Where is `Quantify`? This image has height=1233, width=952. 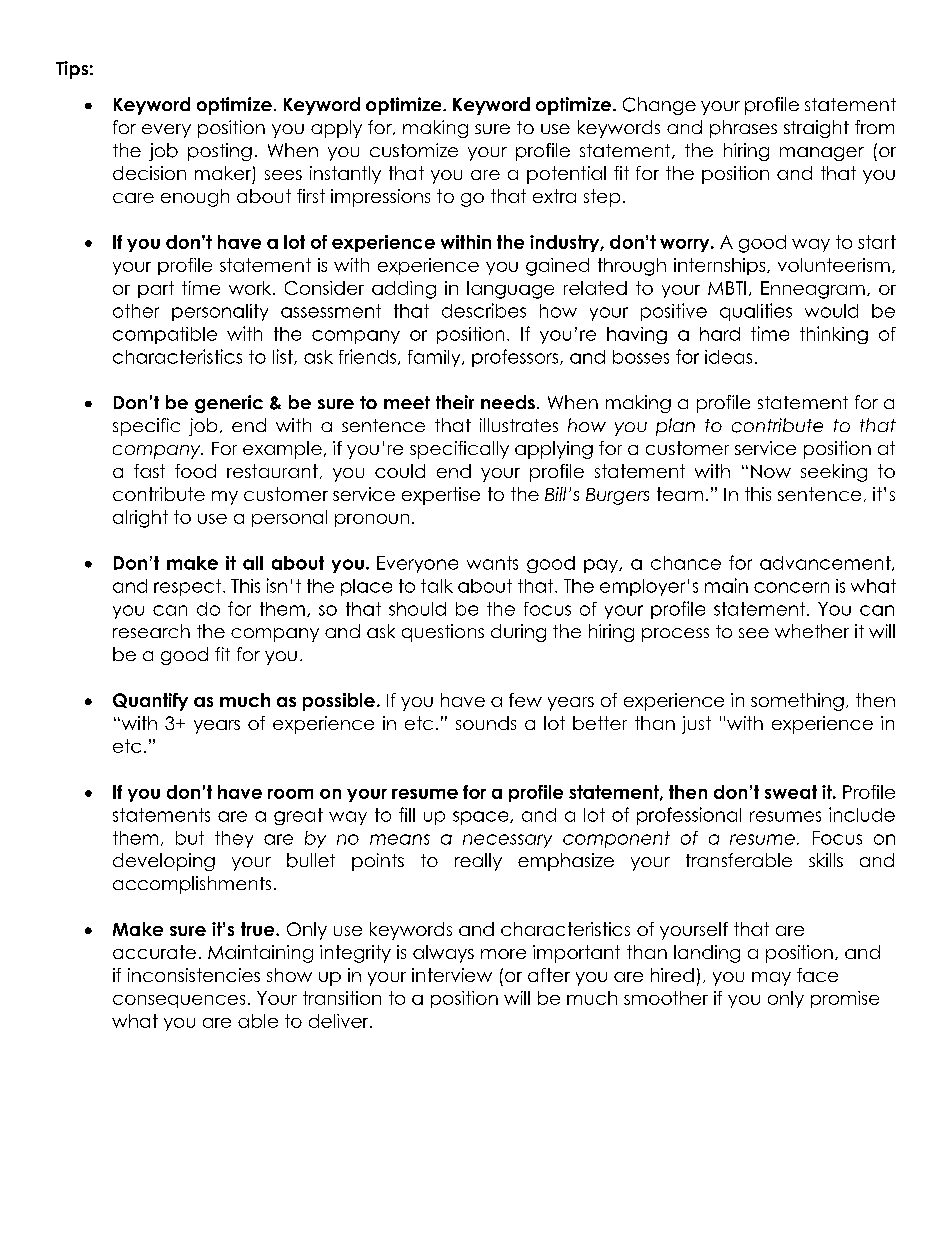
Quantify is located at coordinates (150, 702).
